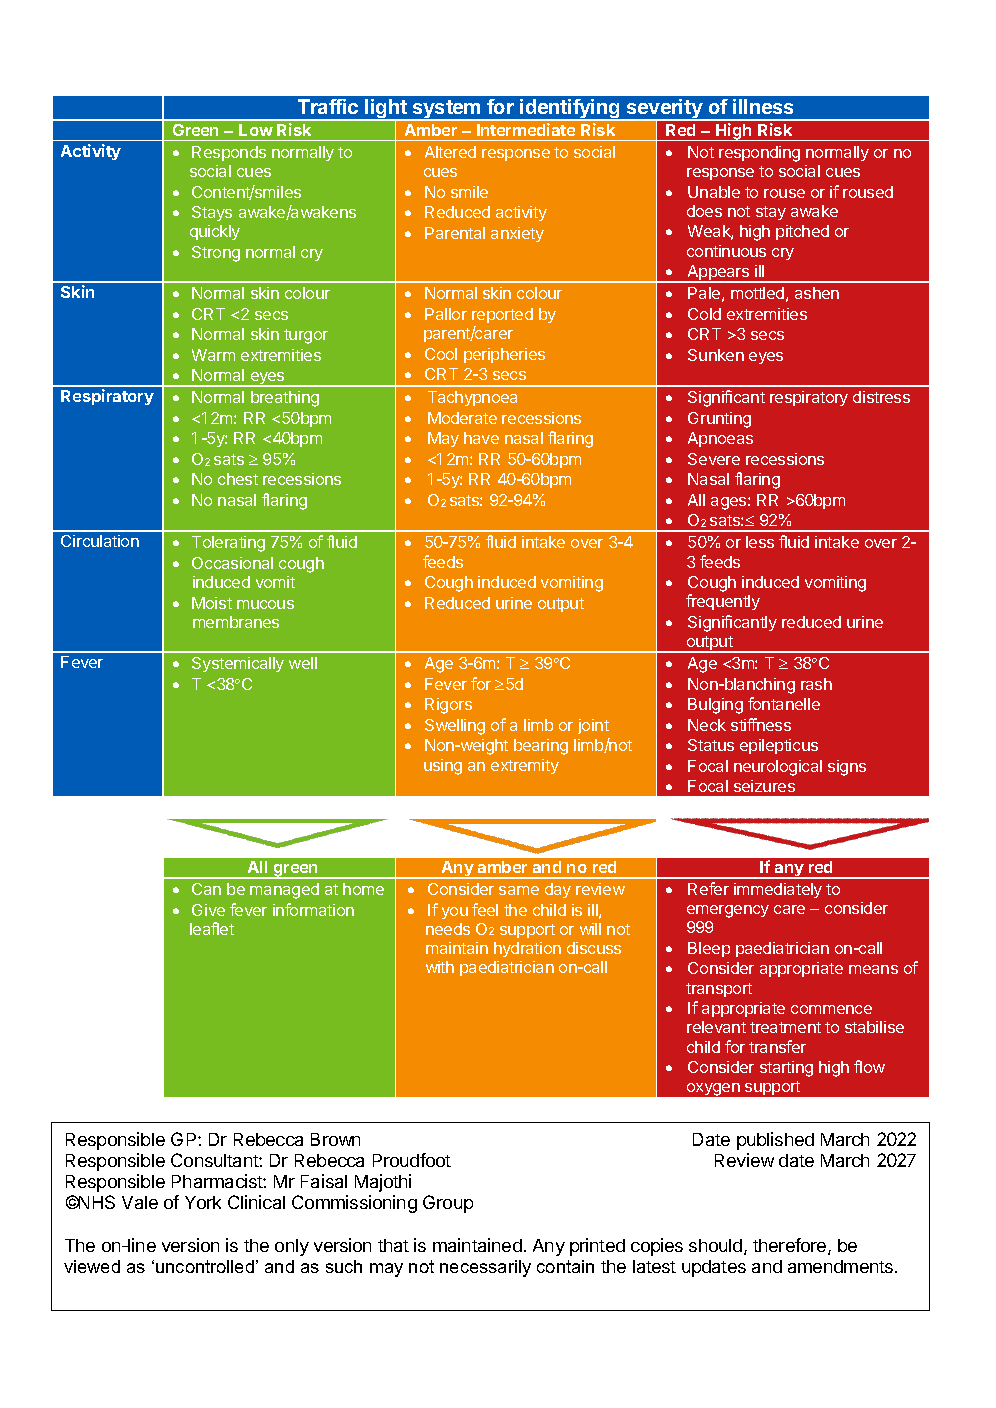  What do you see at coordinates (236, 622) in the page?
I see `membranes` at bounding box center [236, 622].
